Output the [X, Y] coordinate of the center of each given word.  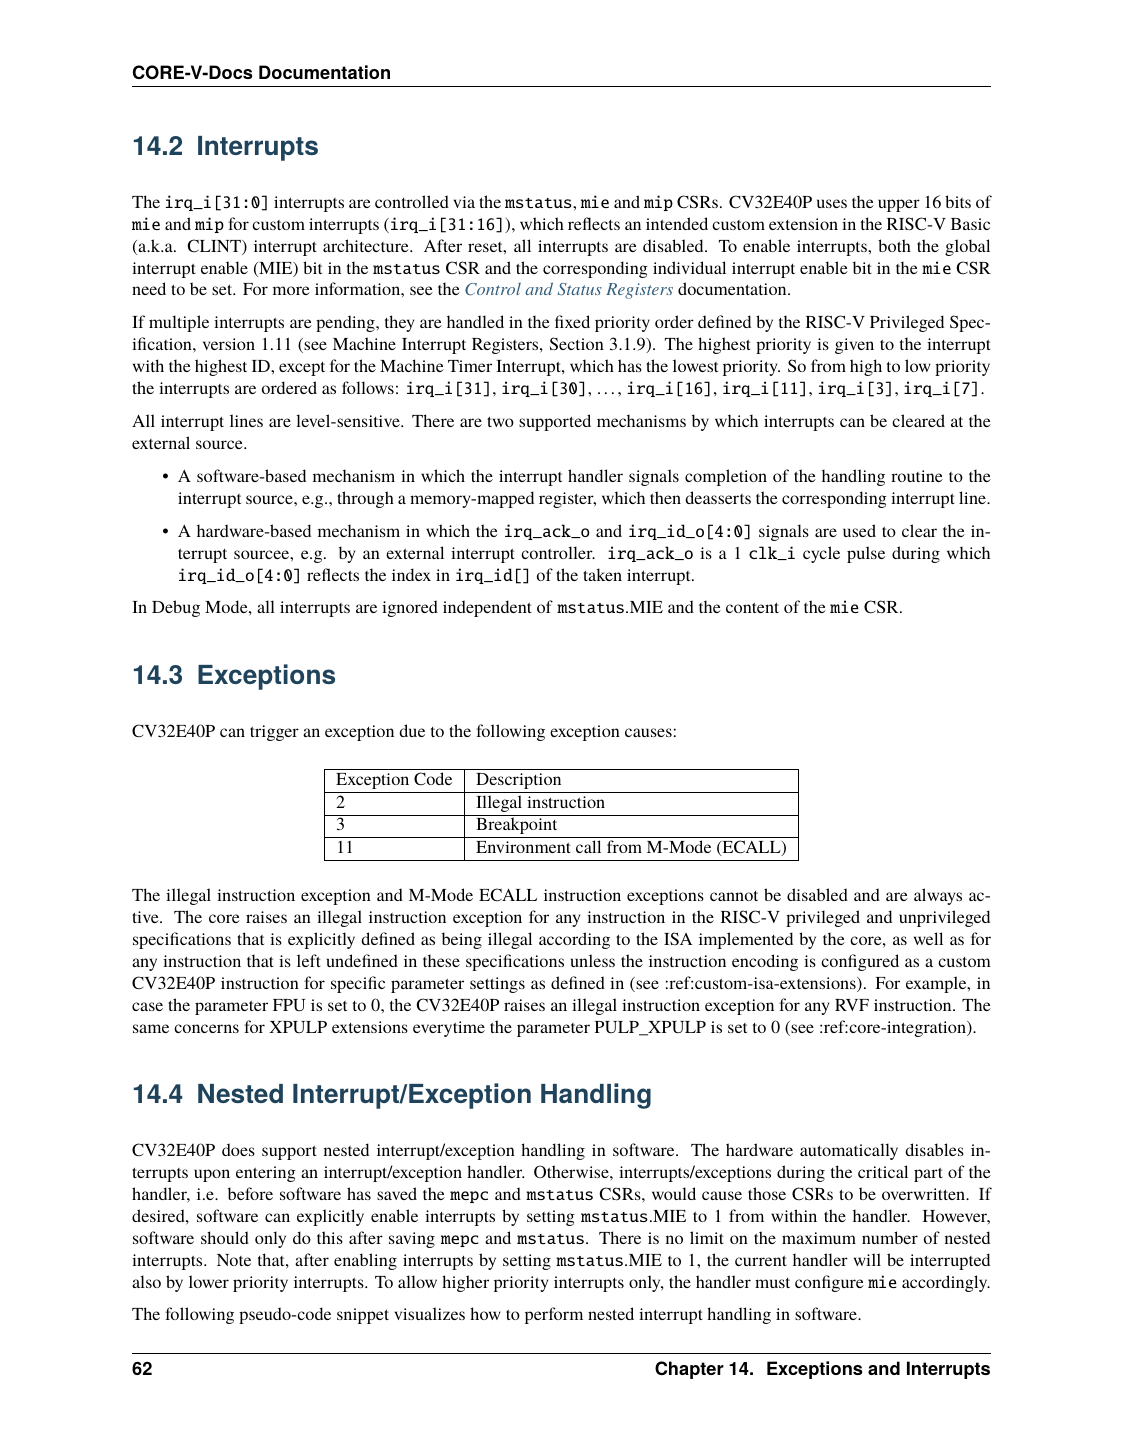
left [309, 960]
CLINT [215, 247]
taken [602, 574]
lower [209, 1281]
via [464, 202]
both [894, 245]
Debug [176, 608]
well [928, 938]
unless [593, 960]
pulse [866, 554]
